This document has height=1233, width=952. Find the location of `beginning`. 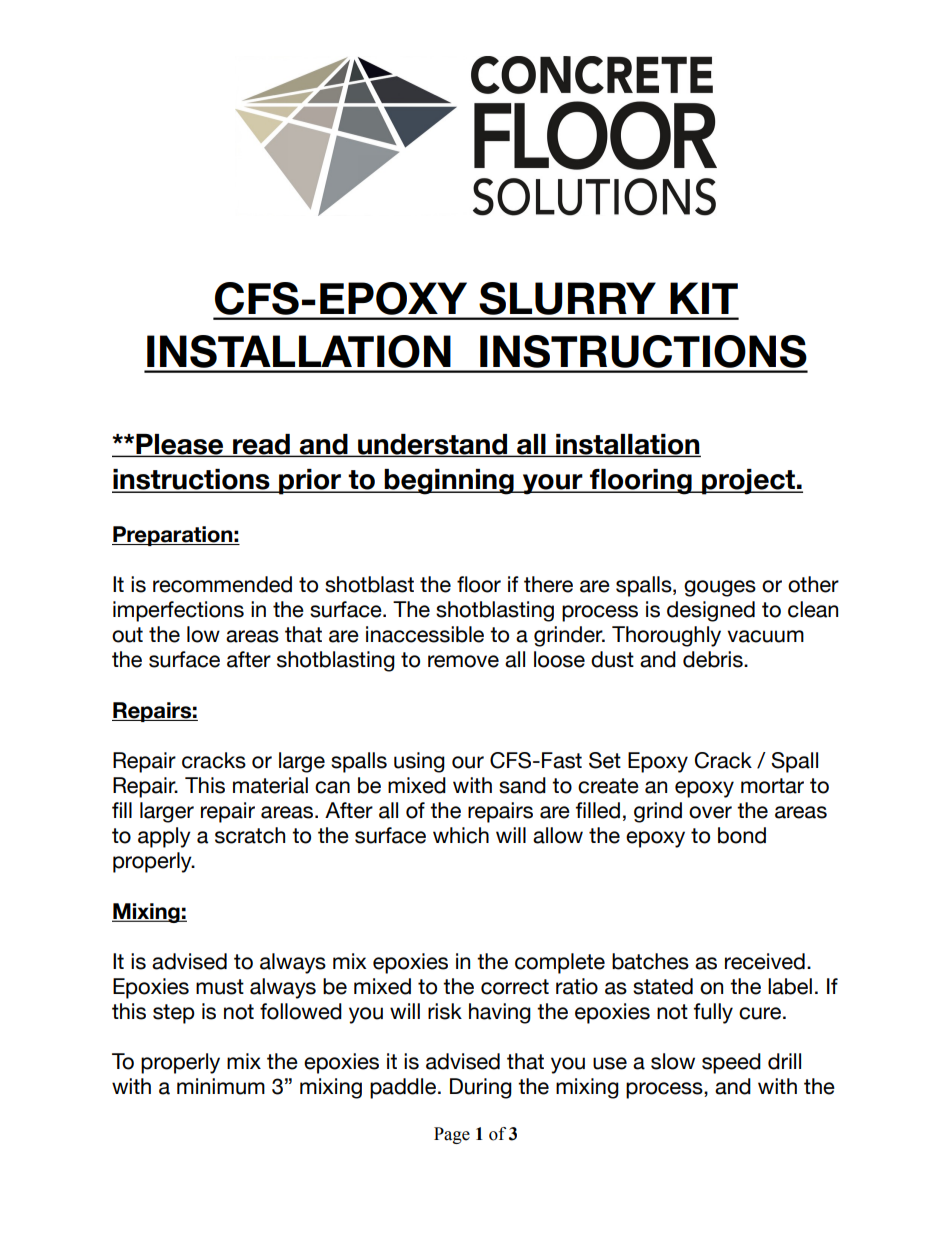

beginning is located at coordinates (449, 482).
